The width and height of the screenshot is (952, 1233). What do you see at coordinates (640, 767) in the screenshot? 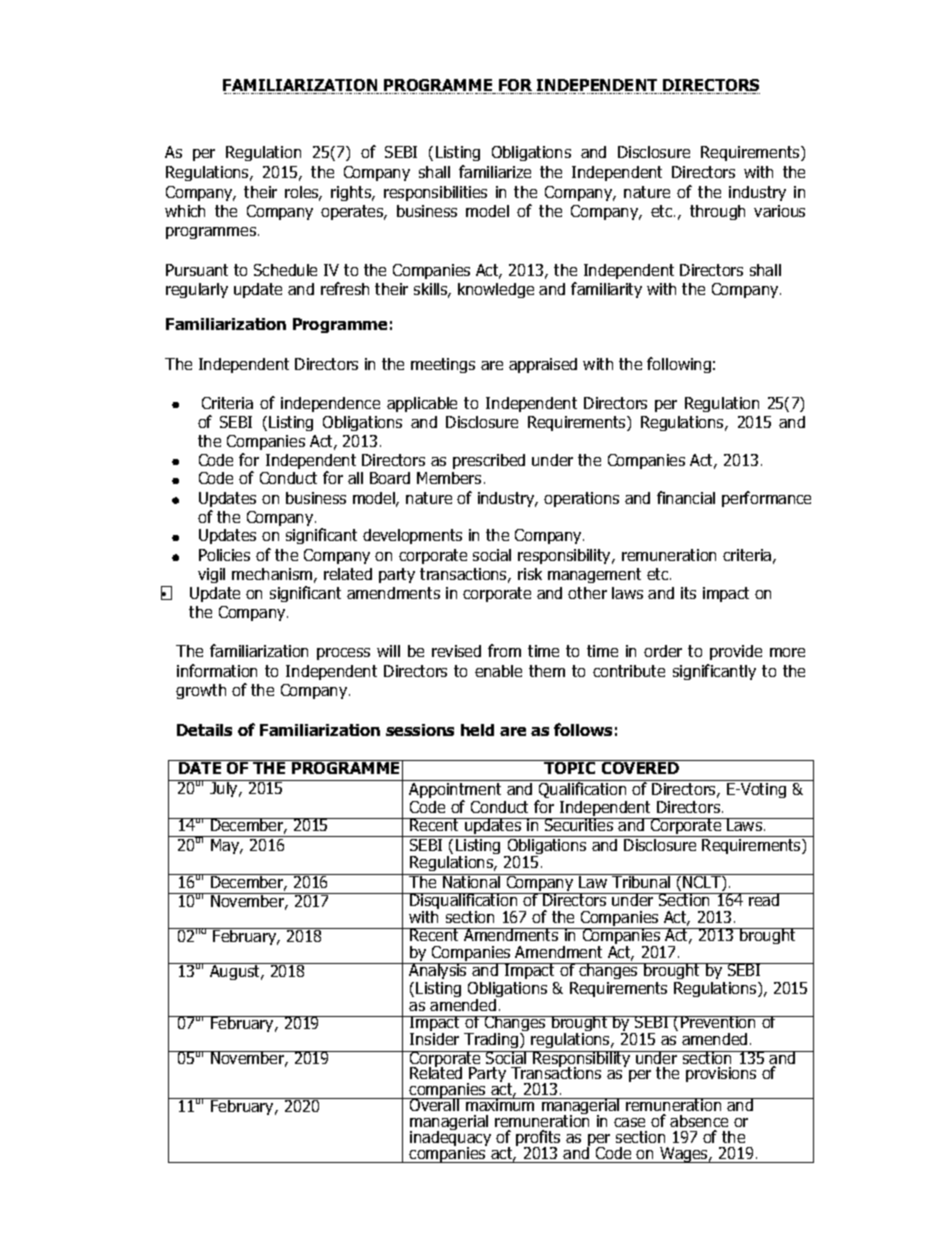
I see `COVERED` at bounding box center [640, 767].
